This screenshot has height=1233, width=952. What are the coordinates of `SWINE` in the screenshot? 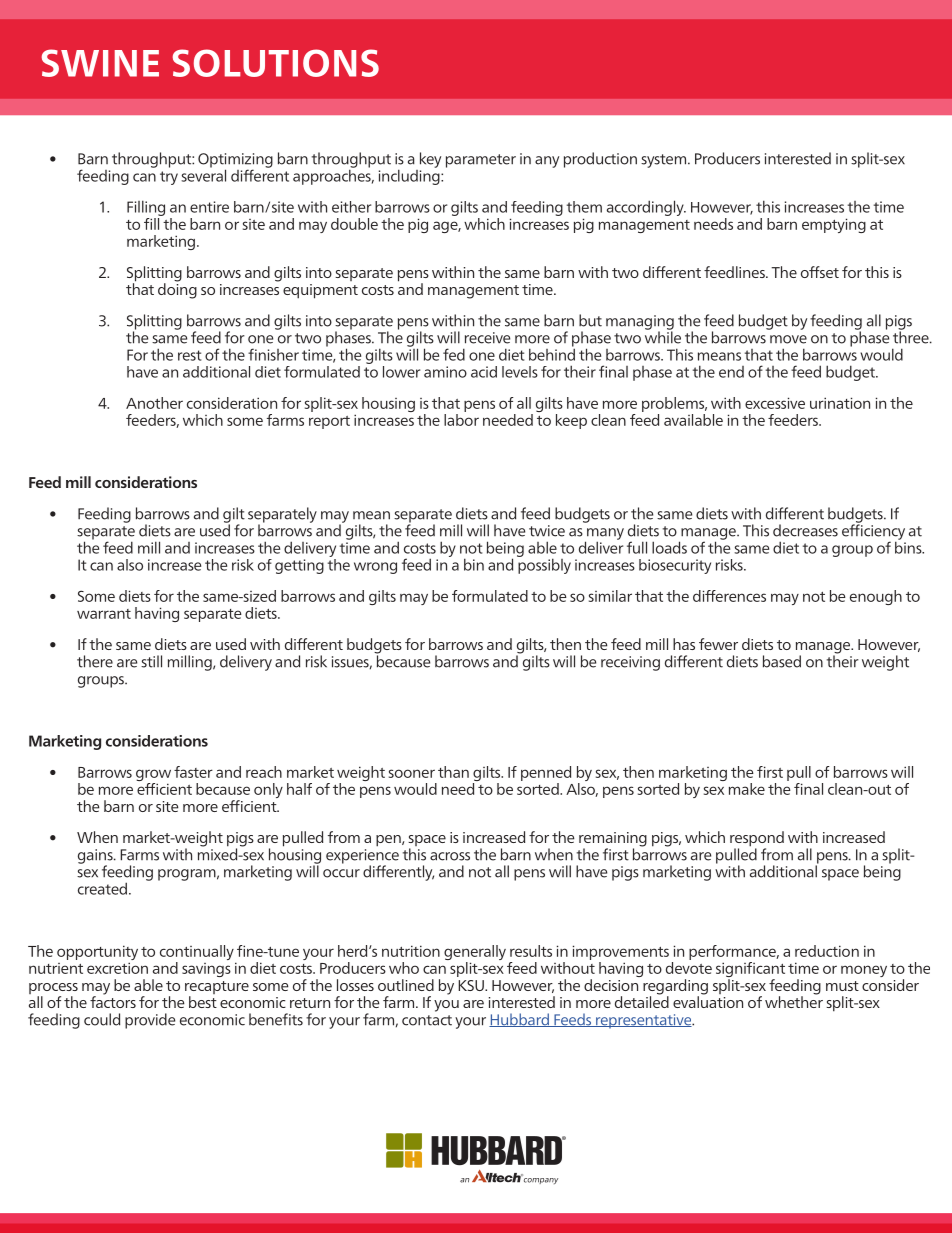 It's located at (100, 63).
